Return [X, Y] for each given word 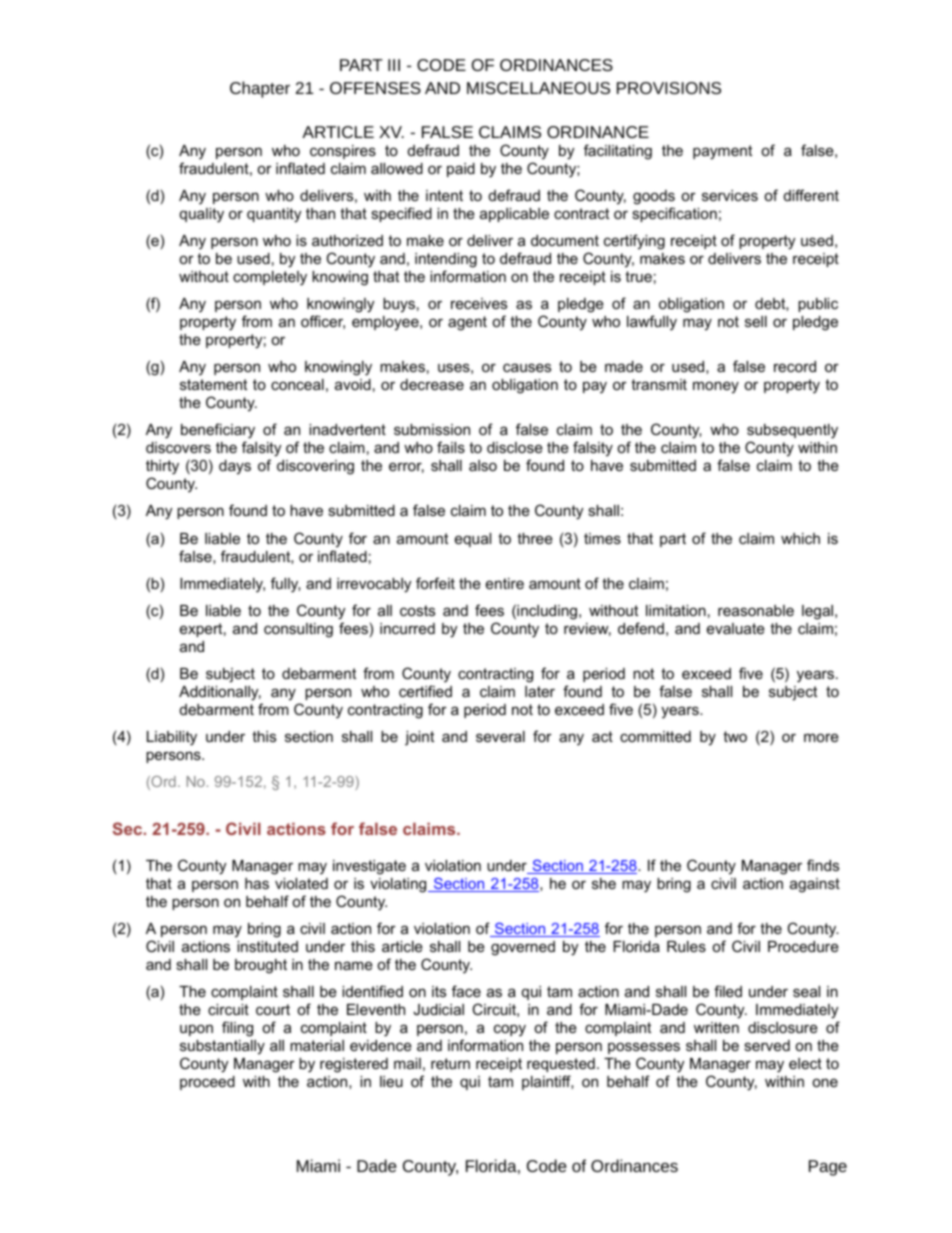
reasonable [756, 610]
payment [722, 152]
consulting [298, 630]
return [450, 1063]
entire [505, 583]
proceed [207, 1083]
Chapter [260, 89]
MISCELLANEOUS [538, 88]
